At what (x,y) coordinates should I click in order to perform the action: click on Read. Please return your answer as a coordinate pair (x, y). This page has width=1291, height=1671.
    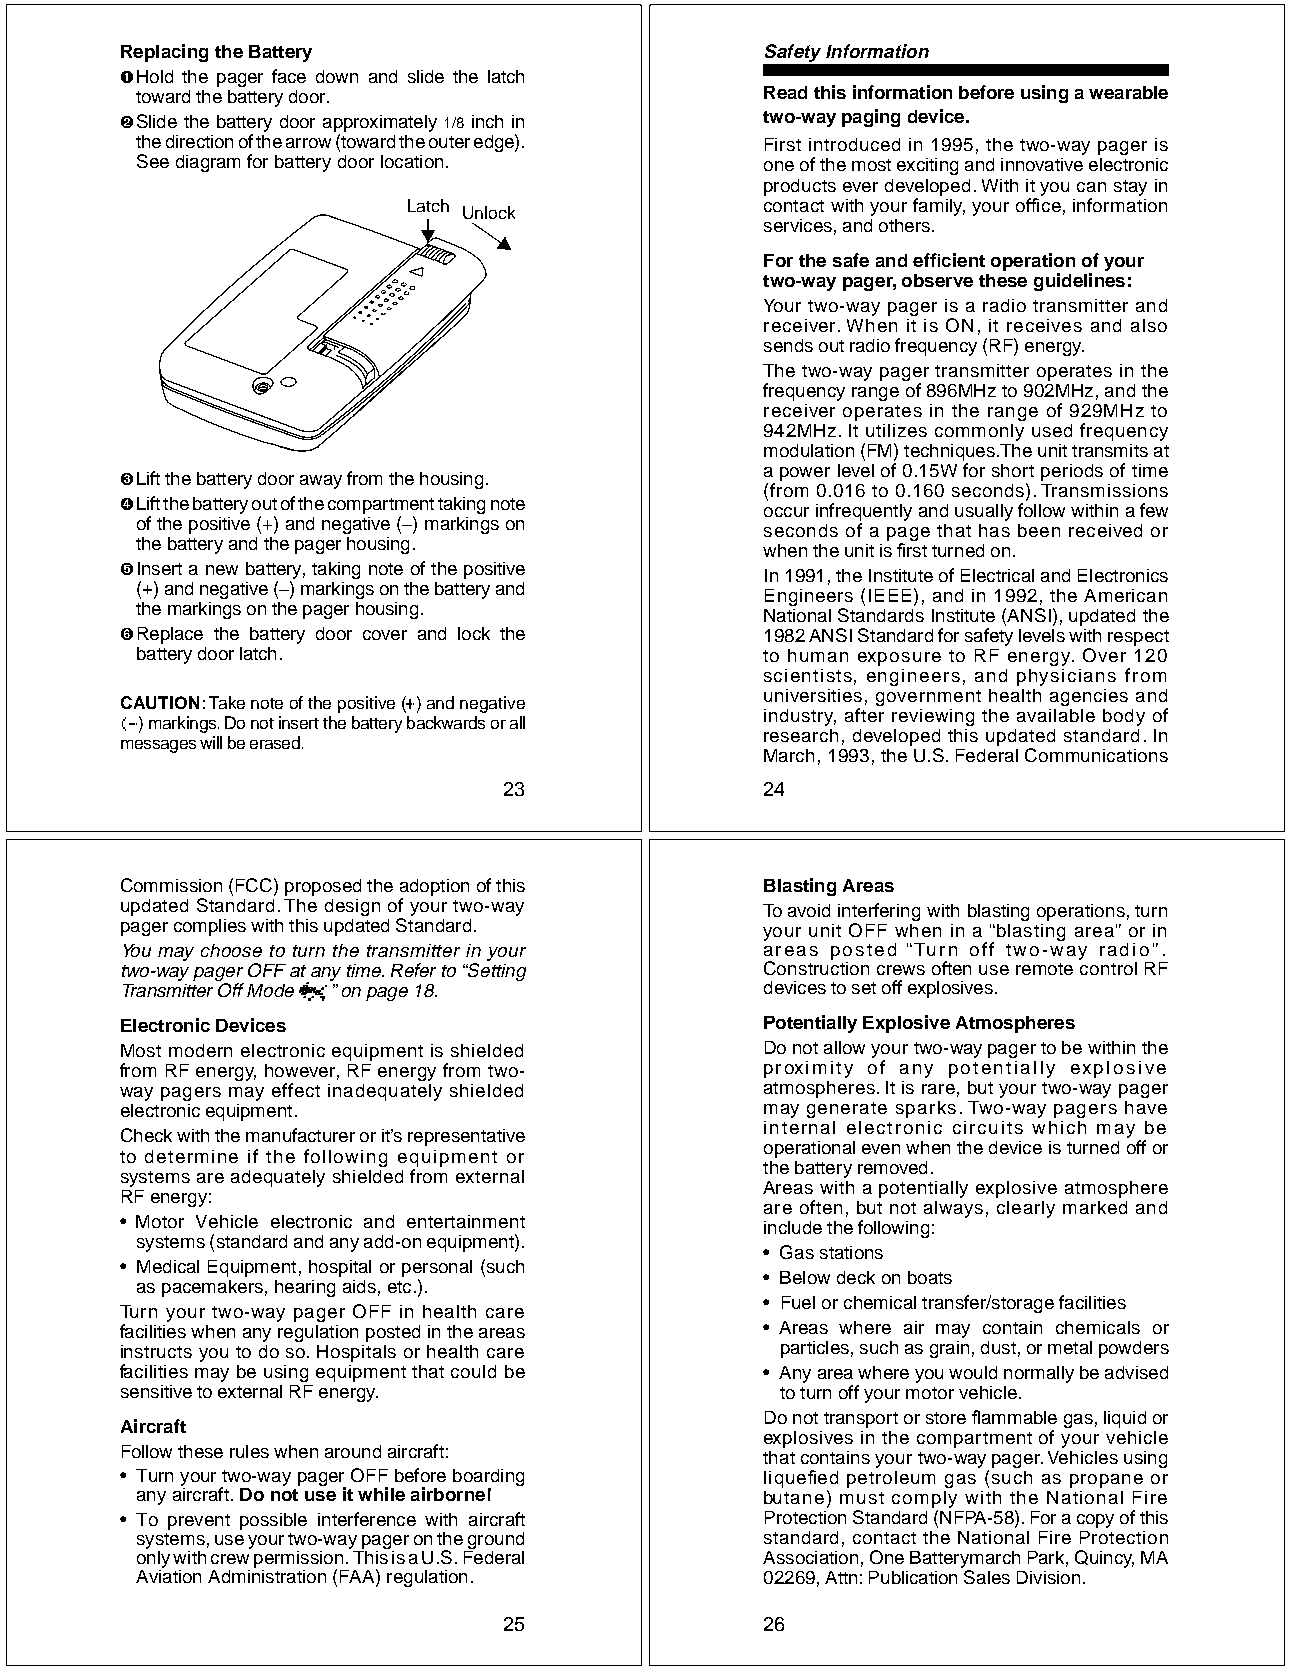
    Looking at the image, I should click on (785, 92).
